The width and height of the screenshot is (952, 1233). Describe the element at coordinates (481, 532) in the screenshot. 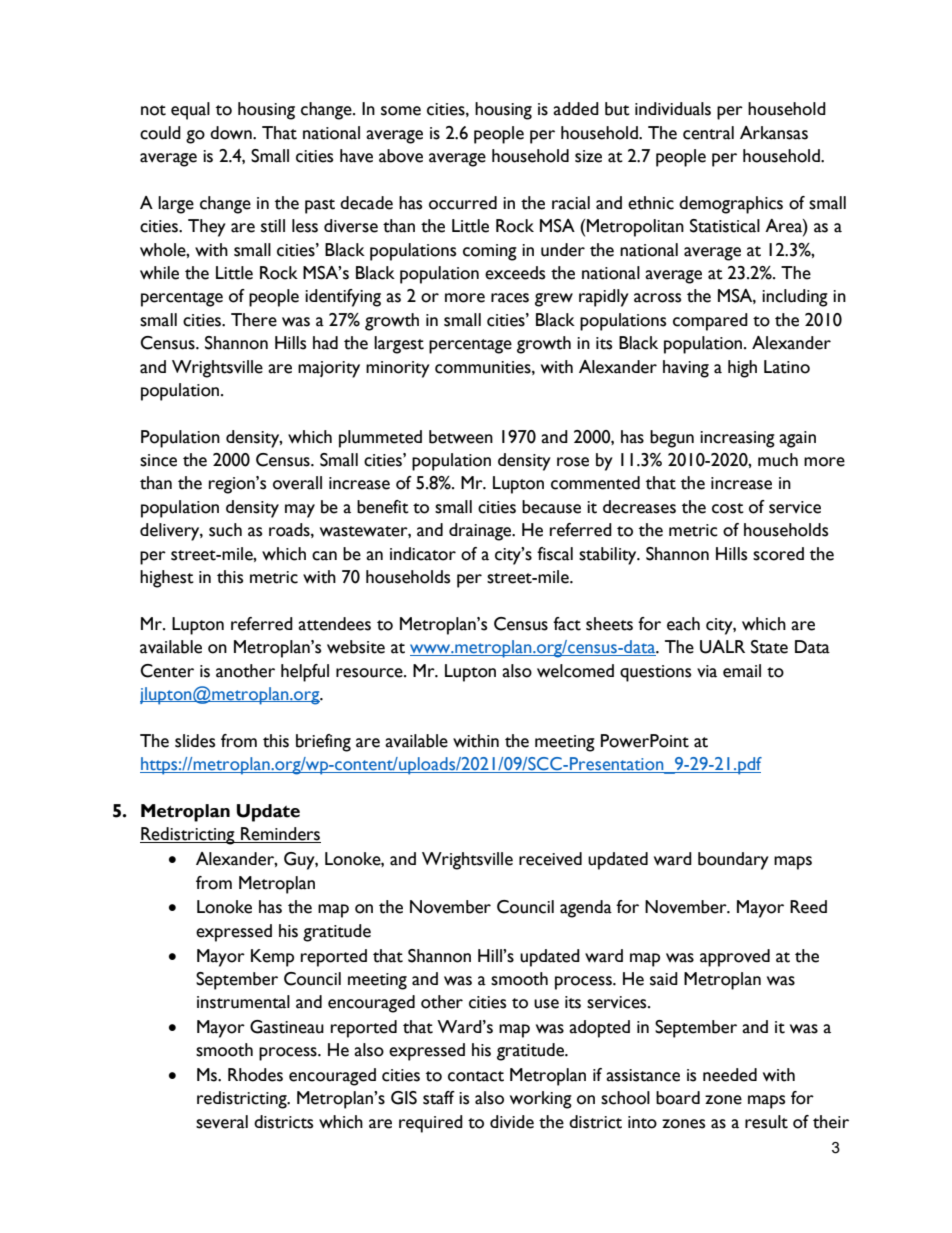

I see `drainage` at that location.
